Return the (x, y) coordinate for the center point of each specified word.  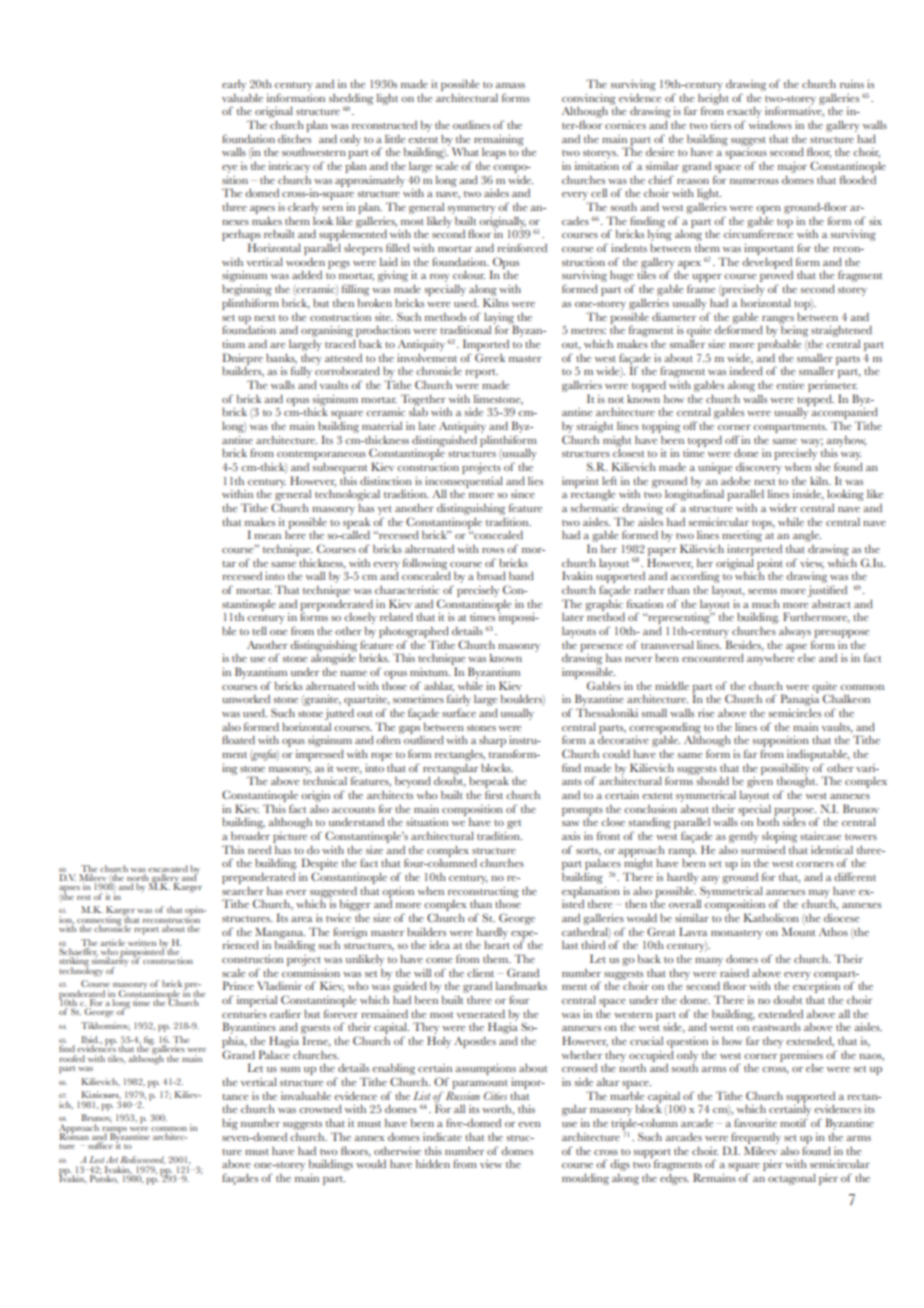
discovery (759, 468)
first (494, 794)
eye (229, 169)
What (465, 151)
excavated (168, 868)
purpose (795, 813)
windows (770, 124)
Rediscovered (142, 1160)
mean (267, 536)
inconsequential (464, 483)
